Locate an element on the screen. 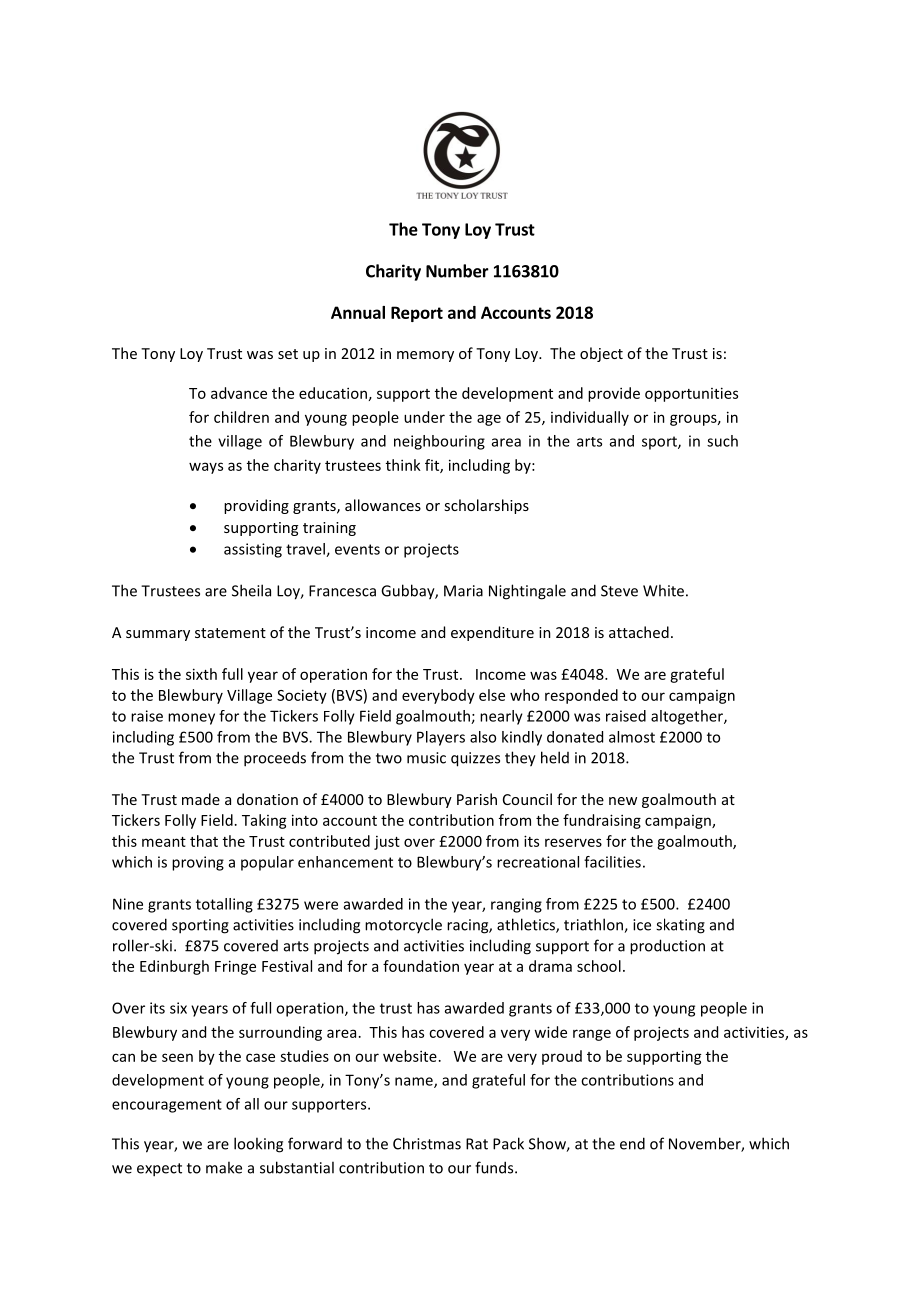 The width and height of the screenshot is (924, 1308). White is located at coordinates (663, 590).
